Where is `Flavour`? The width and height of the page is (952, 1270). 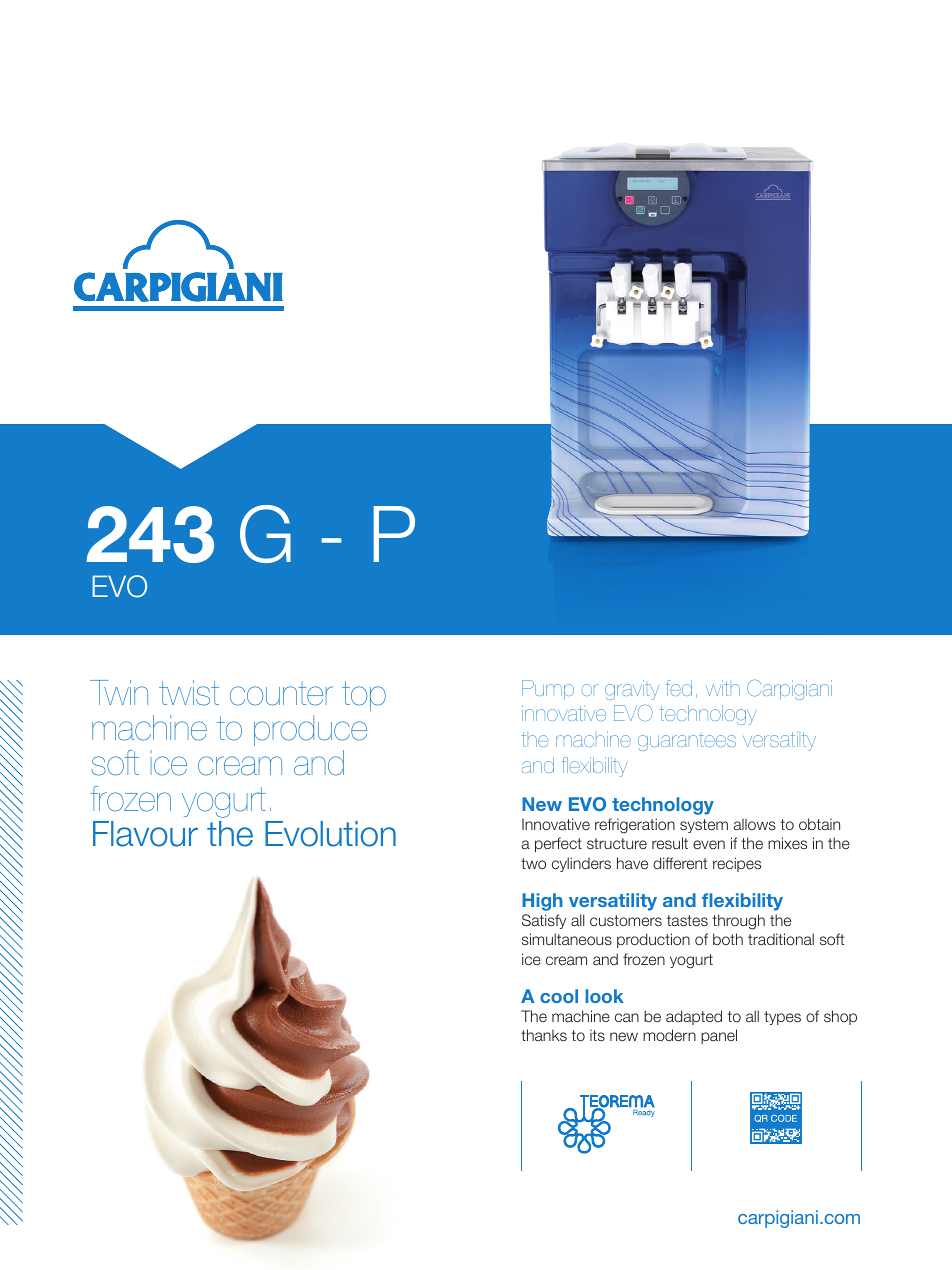 Flavour is located at coordinates (145, 834).
